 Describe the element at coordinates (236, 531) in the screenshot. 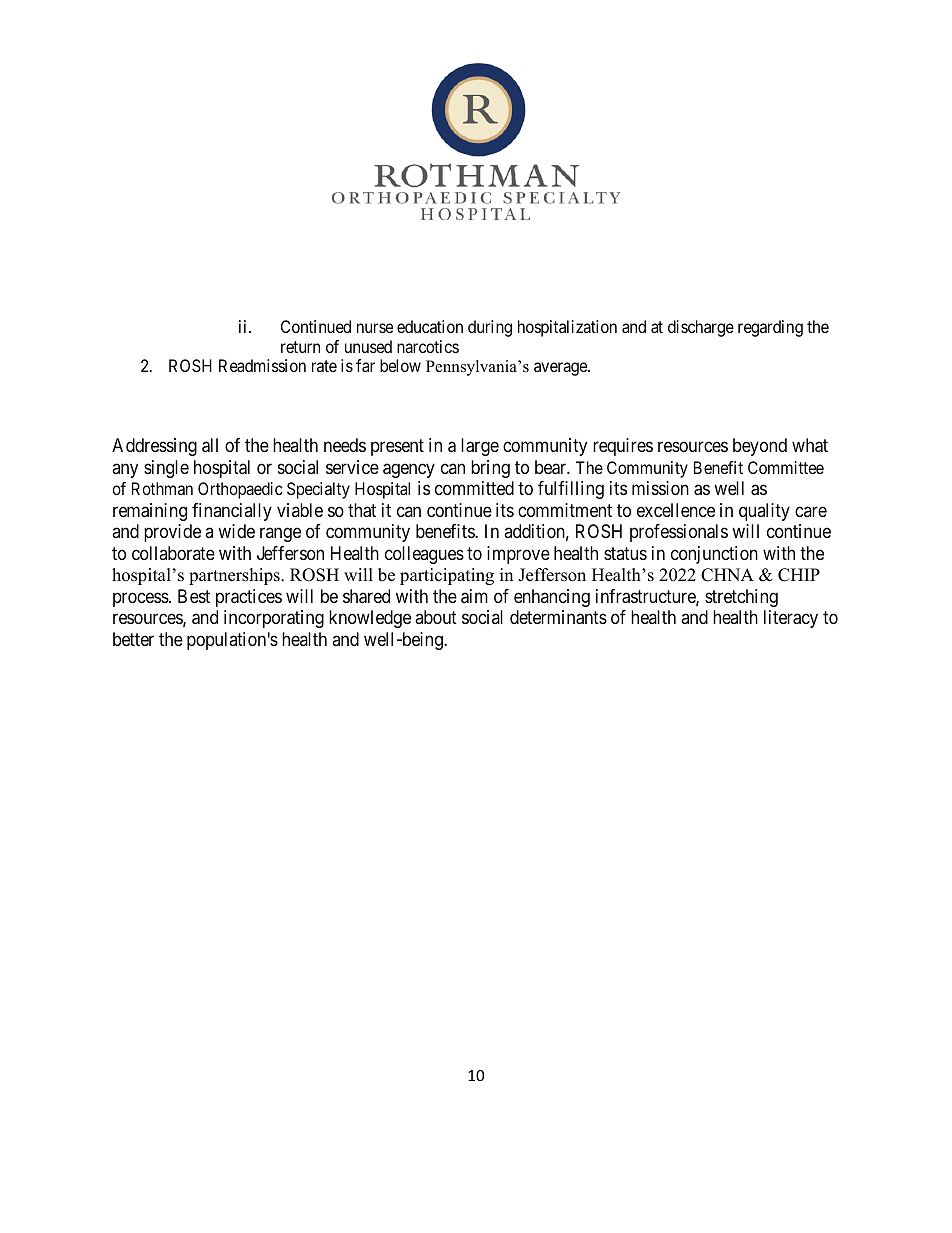

I see `wide` at that location.
